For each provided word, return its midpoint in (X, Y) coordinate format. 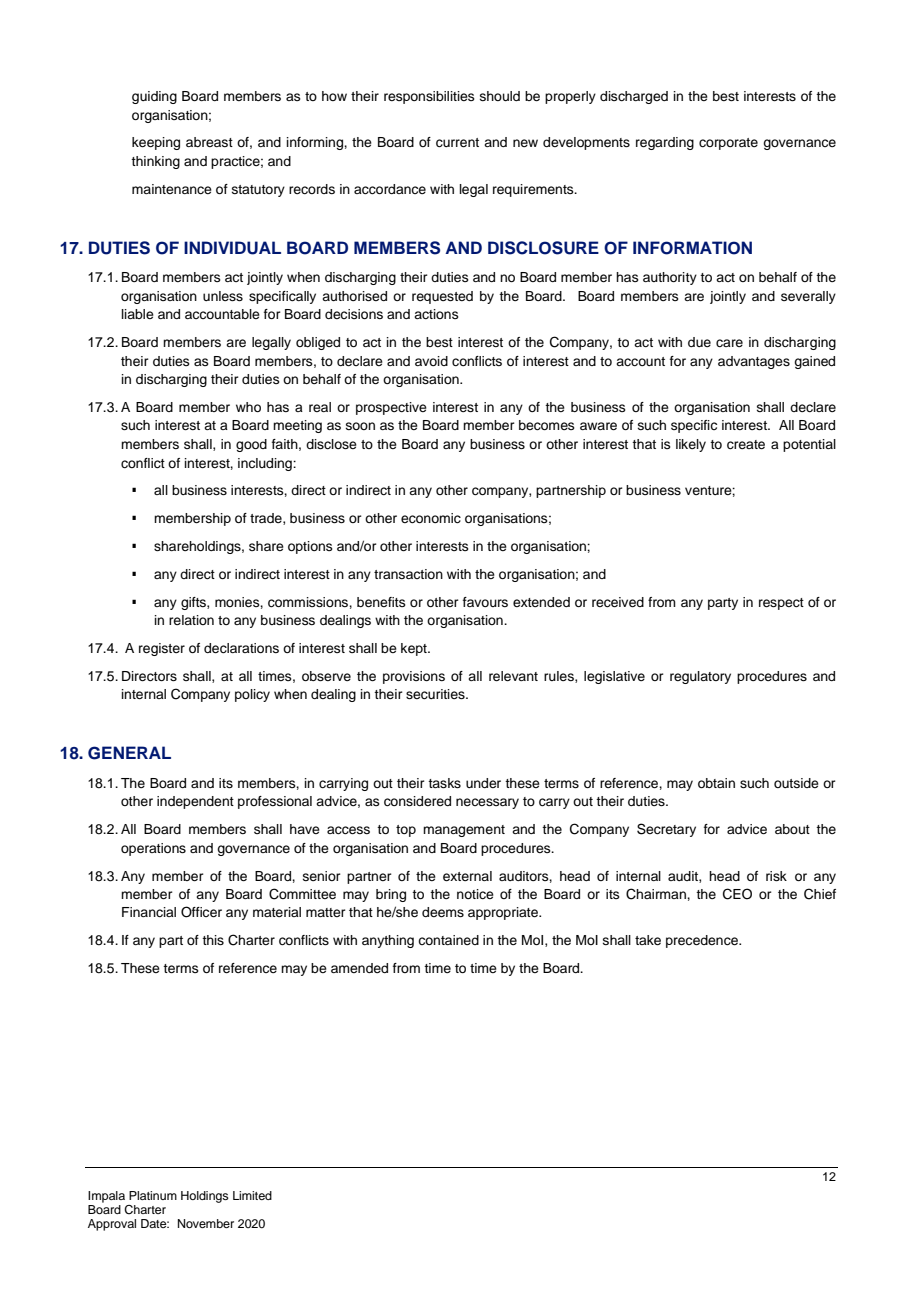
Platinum (153, 1195)
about (792, 829)
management (464, 831)
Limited (252, 1195)
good (251, 445)
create (746, 445)
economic (431, 518)
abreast (209, 142)
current (457, 143)
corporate (728, 144)
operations (153, 849)
